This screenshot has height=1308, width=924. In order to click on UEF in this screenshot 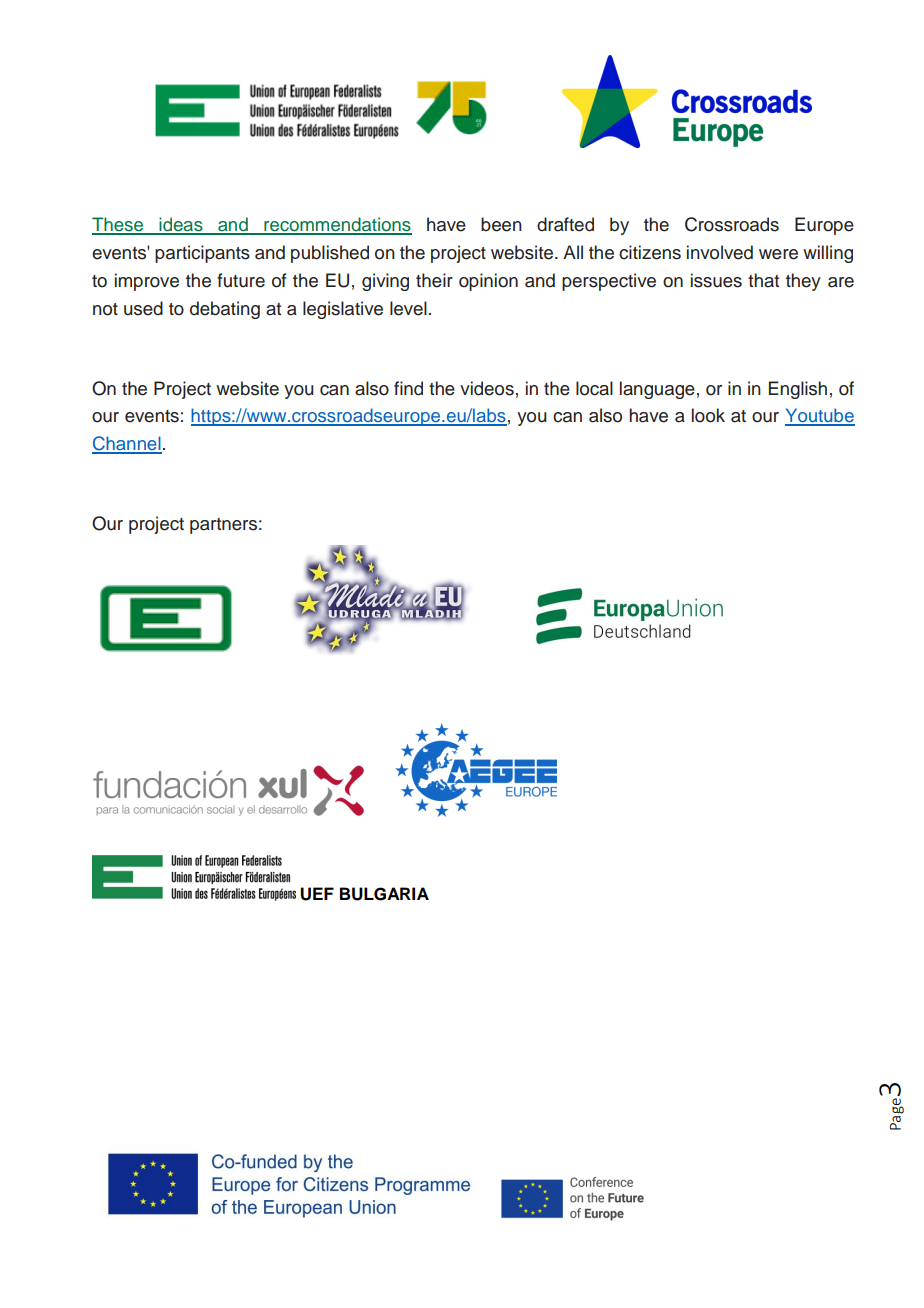, I will do `click(317, 894)`.
